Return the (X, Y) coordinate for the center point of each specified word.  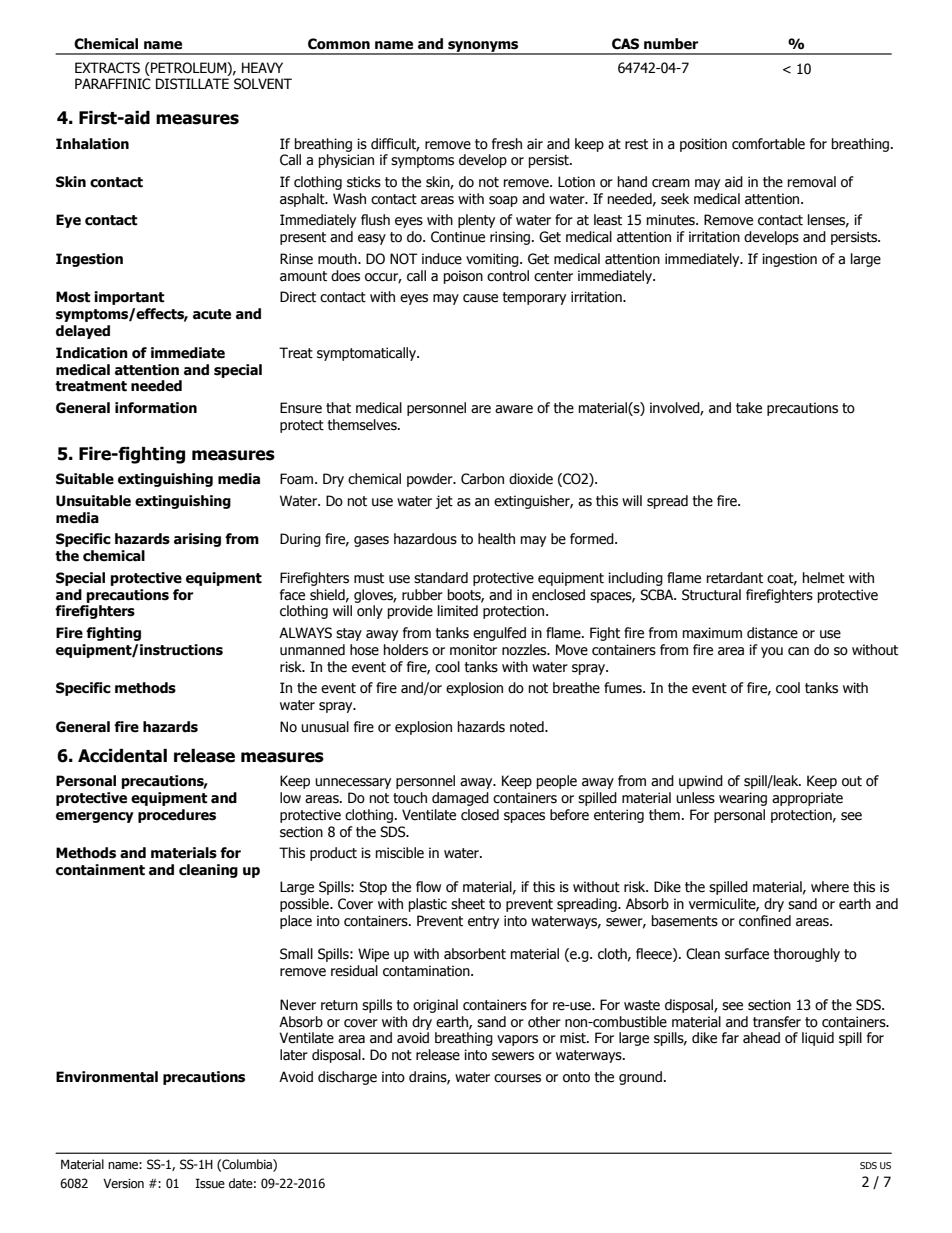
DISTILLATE (192, 84)
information (156, 408)
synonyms (483, 47)
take (749, 408)
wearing (743, 799)
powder (431, 480)
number (671, 44)
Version (123, 1183)
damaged (460, 799)
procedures (177, 816)
